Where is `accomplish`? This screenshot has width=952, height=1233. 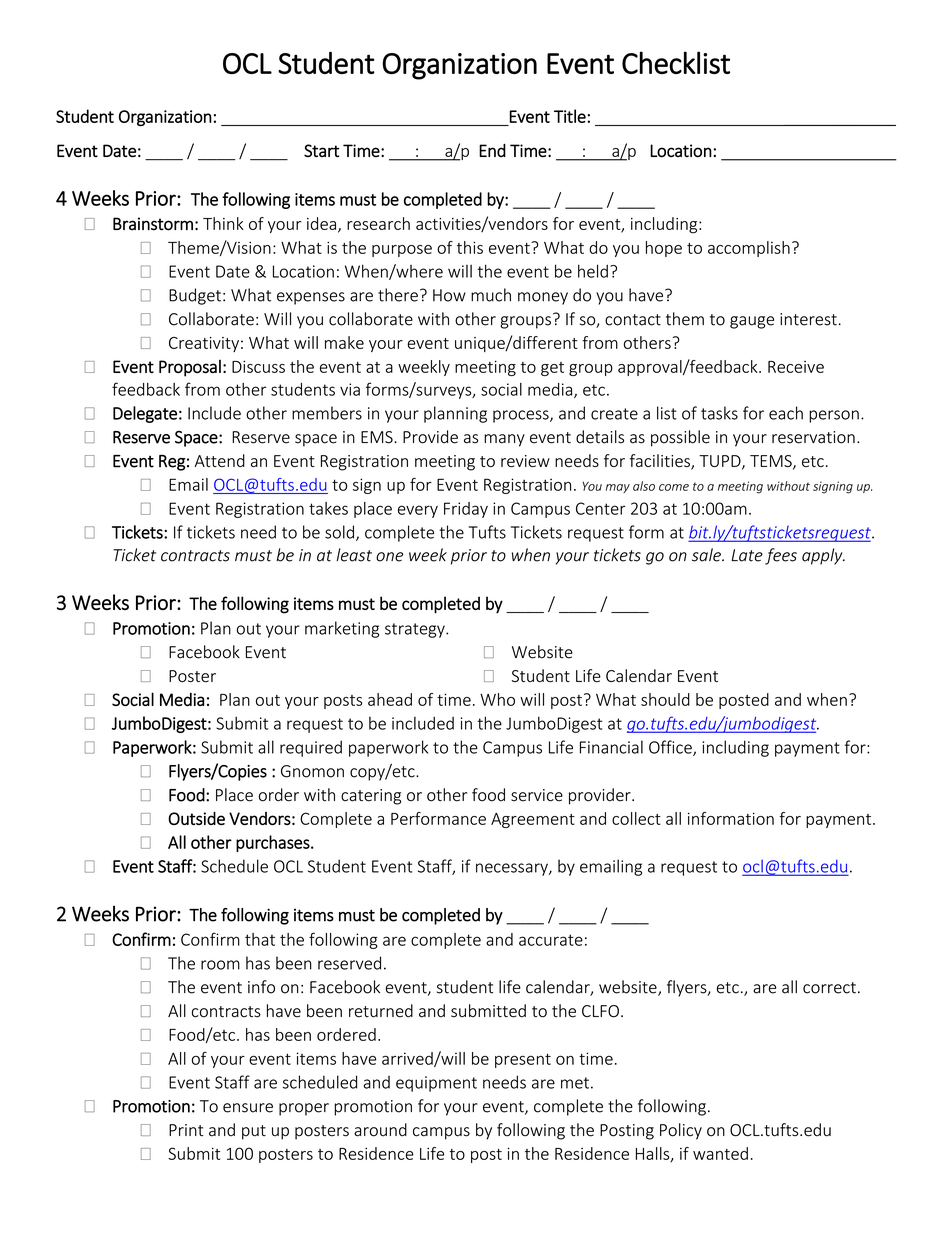
accomplish is located at coordinates (749, 249).
